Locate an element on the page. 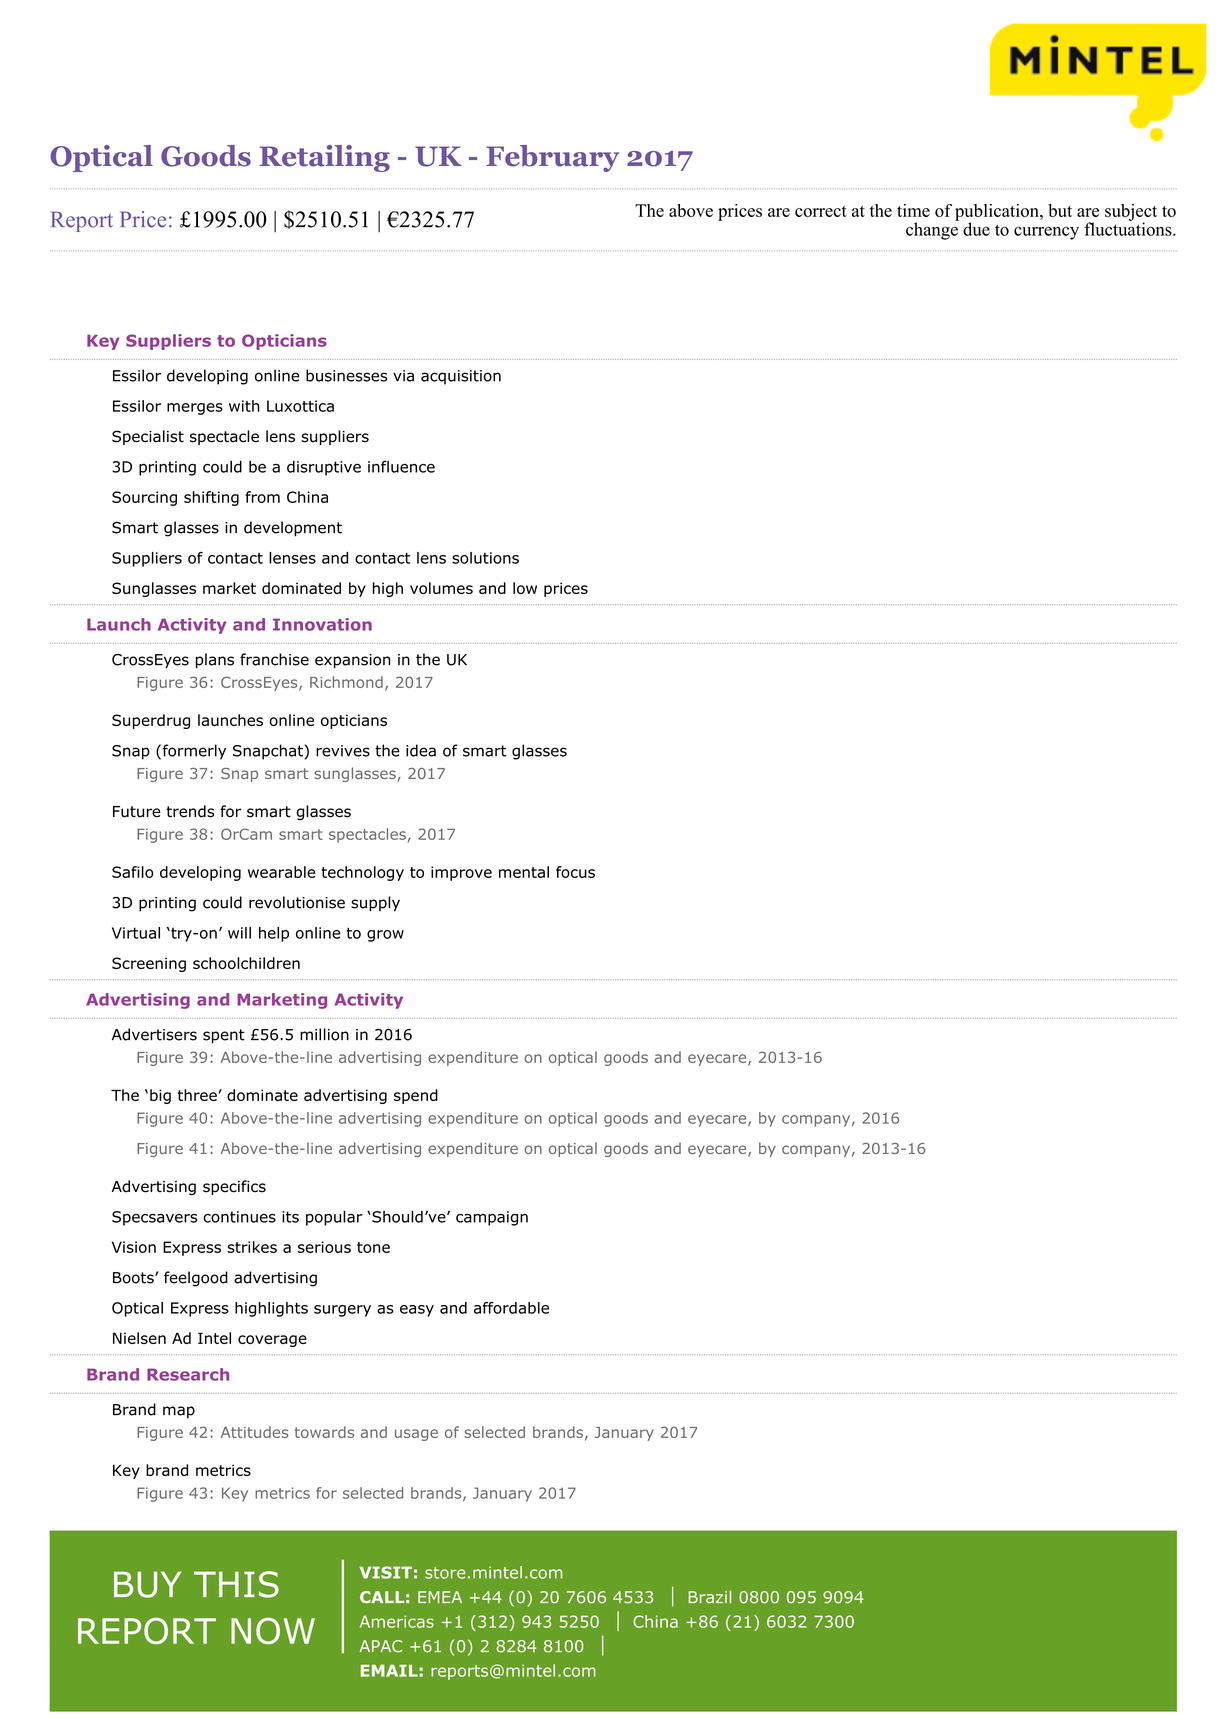 Image resolution: width=1226 pixels, height=1735 pixels. publication is located at coordinates (998, 213).
